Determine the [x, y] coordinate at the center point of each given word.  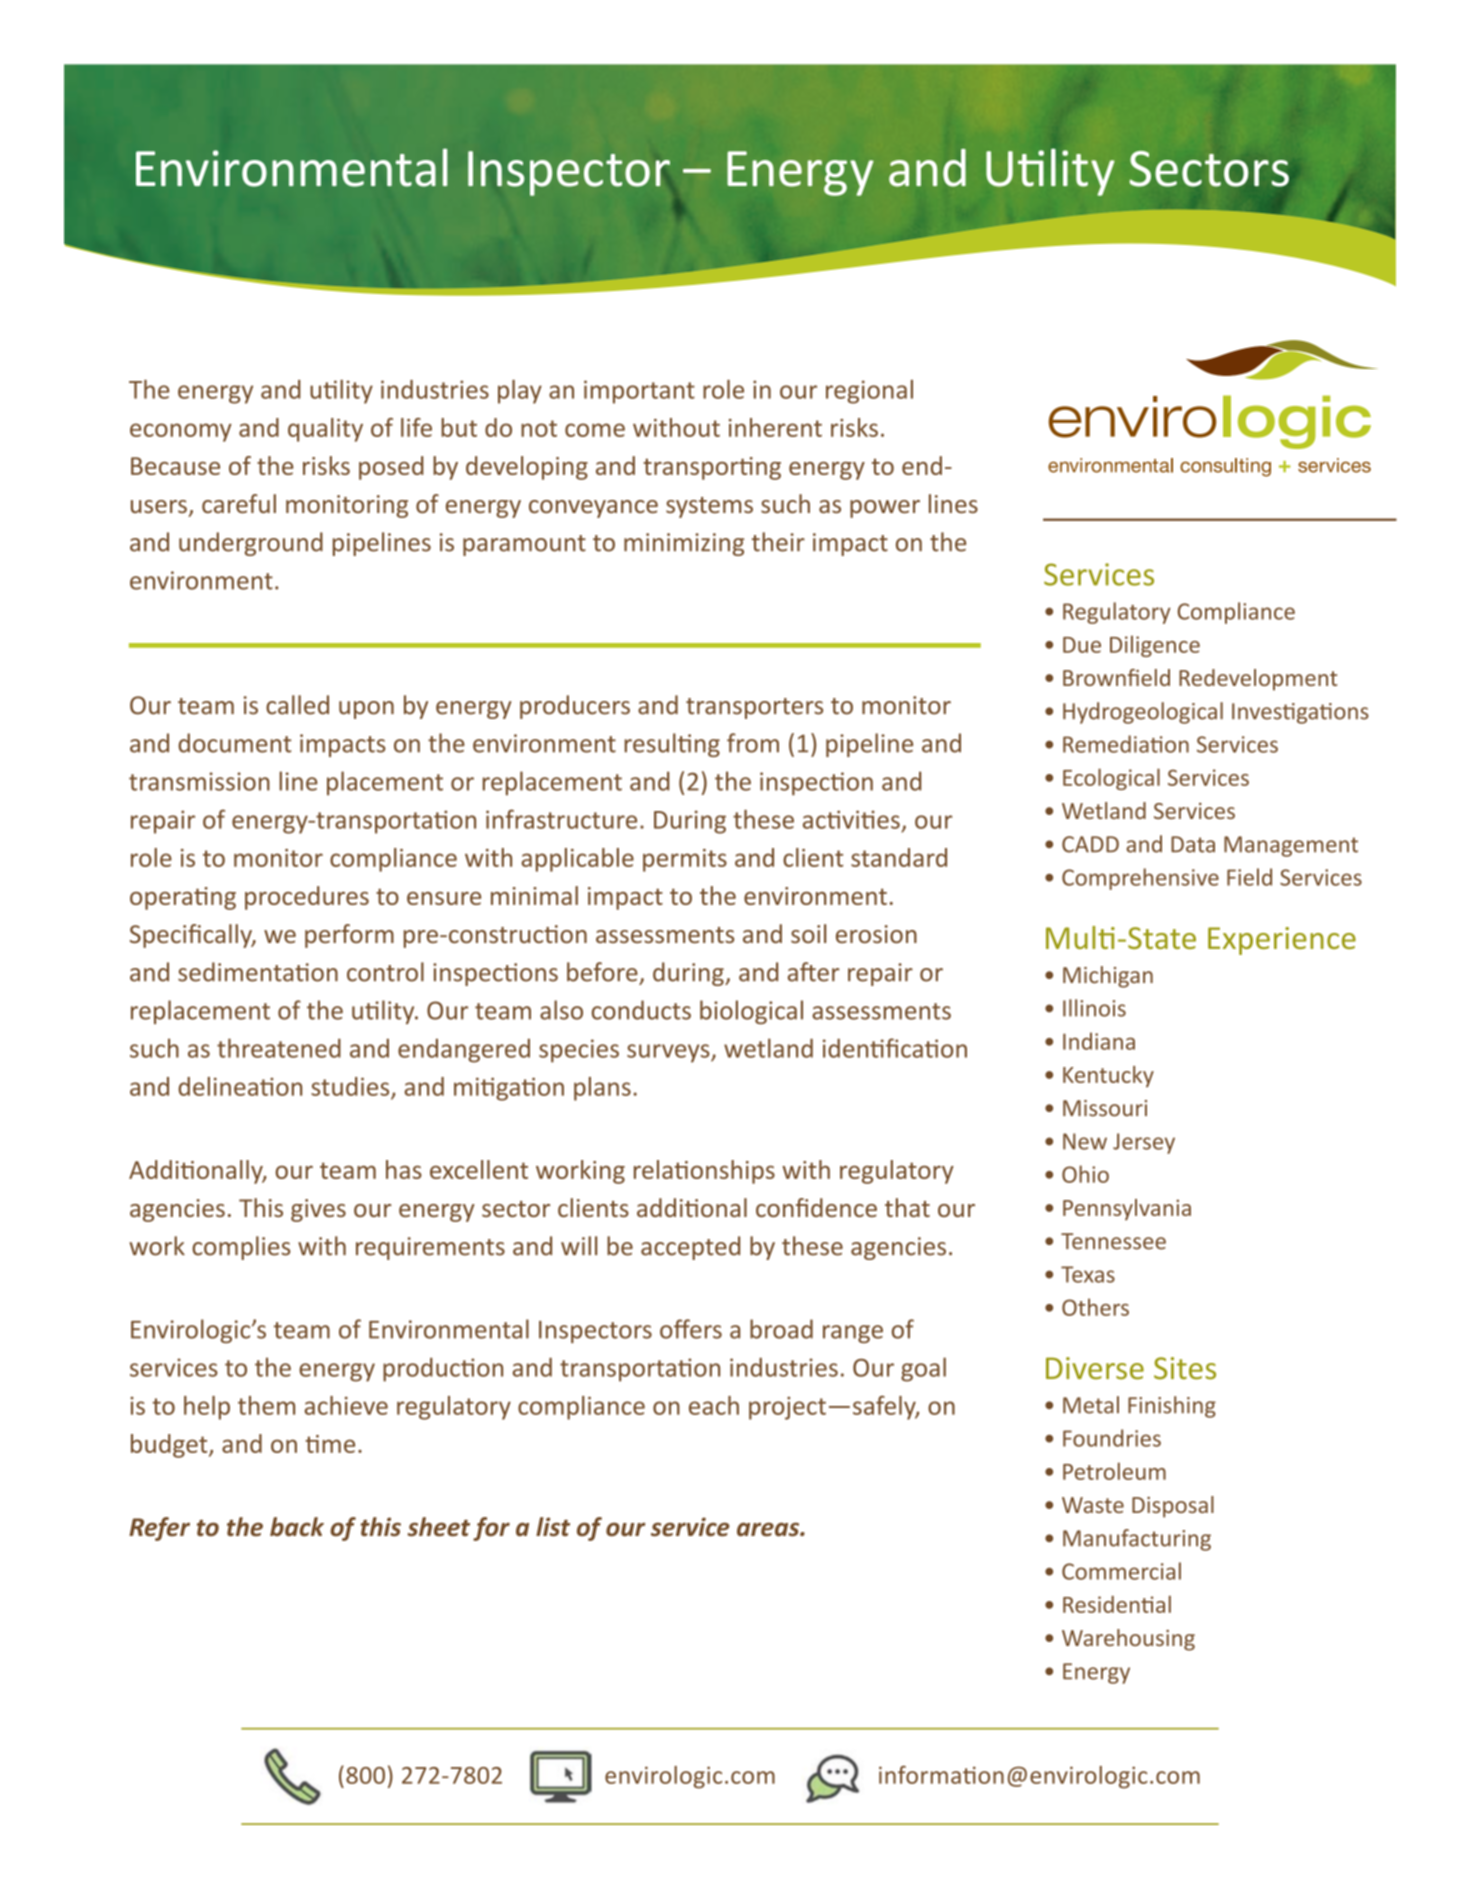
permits [685, 860]
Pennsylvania [1127, 1210]
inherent [775, 427]
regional [869, 392]
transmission [199, 781]
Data [1193, 844]
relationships [704, 1172]
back [297, 1526]
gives [318, 1210]
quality [325, 430]
